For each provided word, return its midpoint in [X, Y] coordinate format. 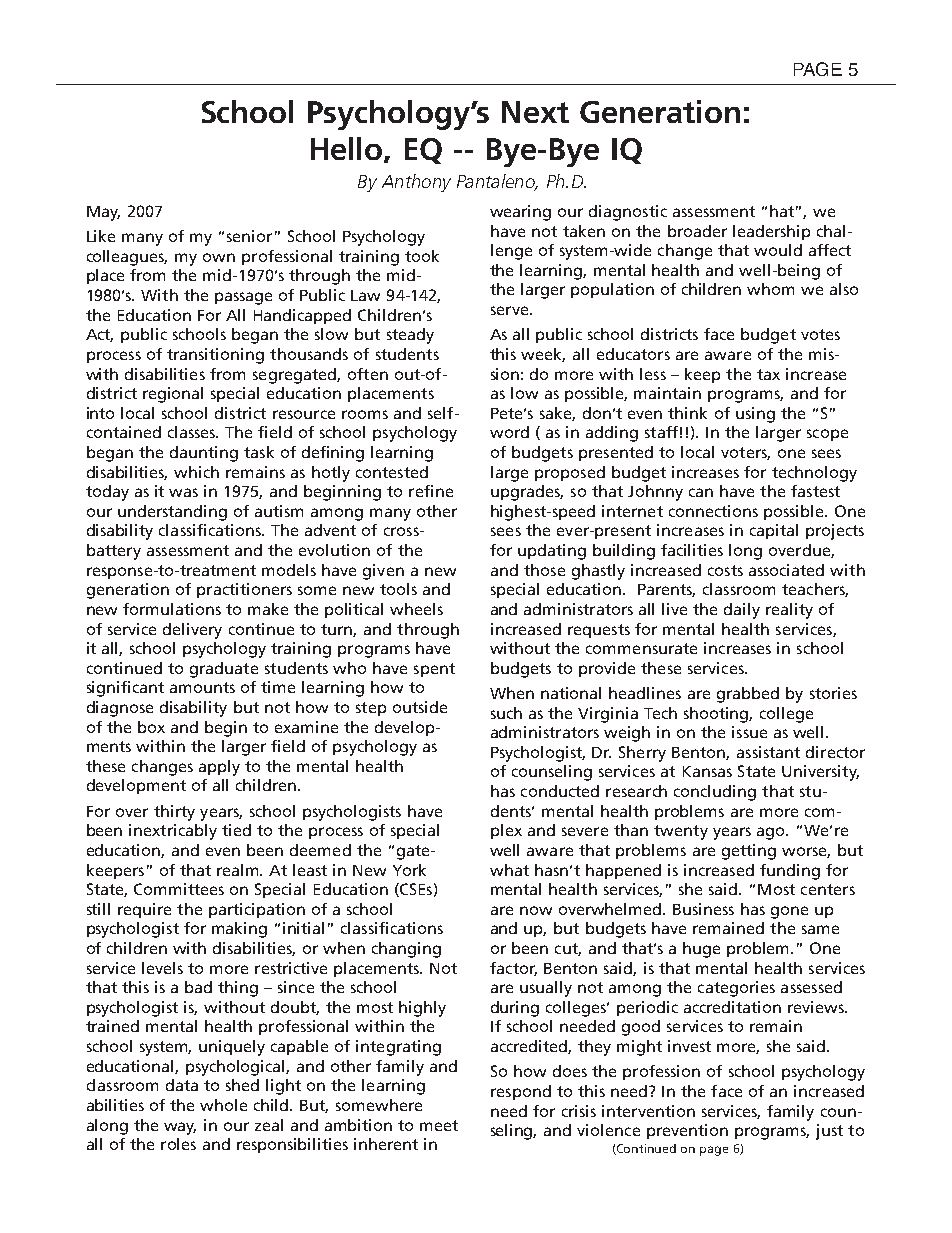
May [103, 213]
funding [790, 872]
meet [439, 1125]
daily [742, 611]
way [180, 1128]
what [509, 870]
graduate [224, 670]
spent [434, 670]
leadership [771, 232]
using [755, 415]
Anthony [416, 183]
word [509, 432]
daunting [204, 454]
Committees [179, 889]
